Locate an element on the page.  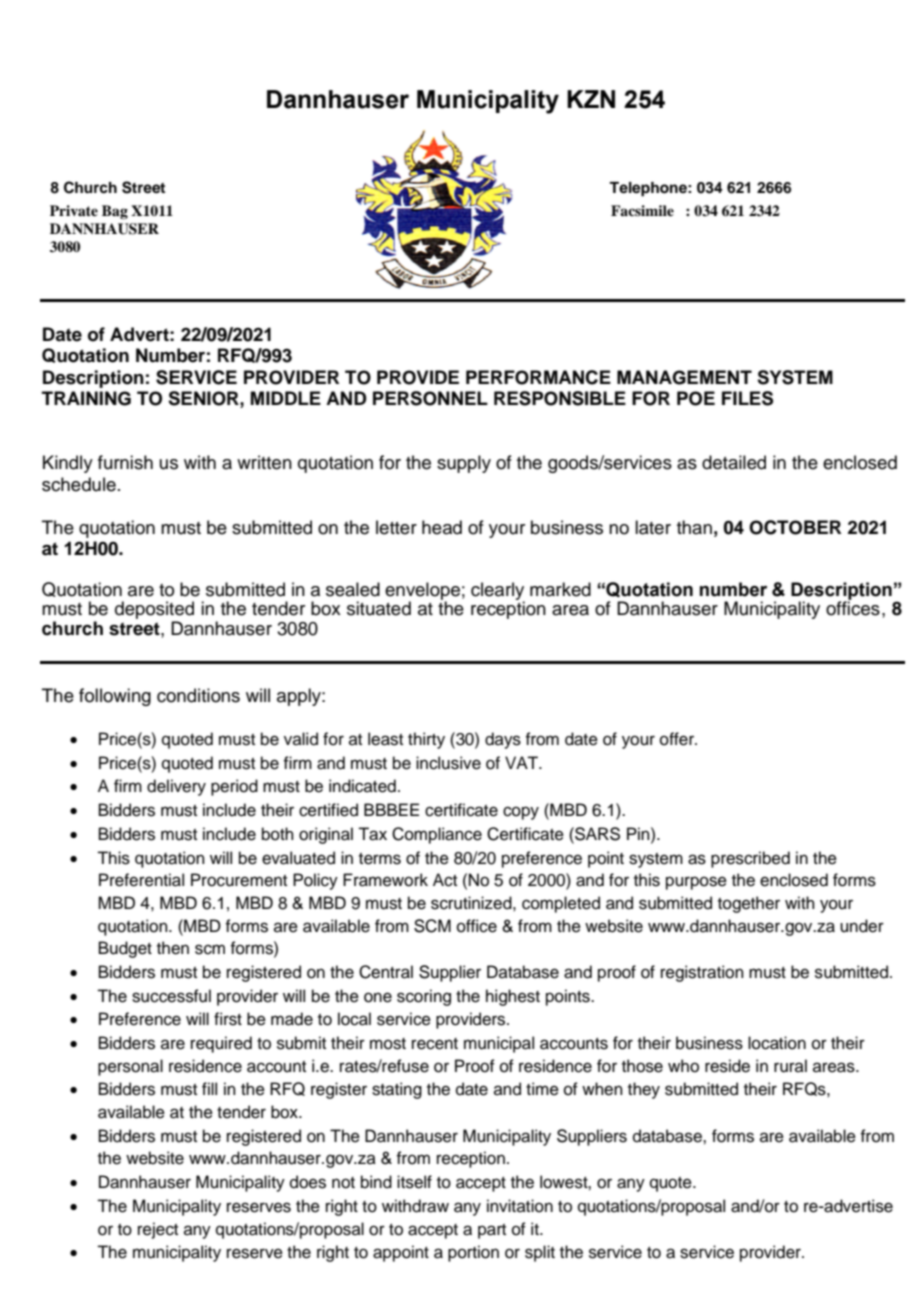
Facsimile is located at coordinates (642, 210).
